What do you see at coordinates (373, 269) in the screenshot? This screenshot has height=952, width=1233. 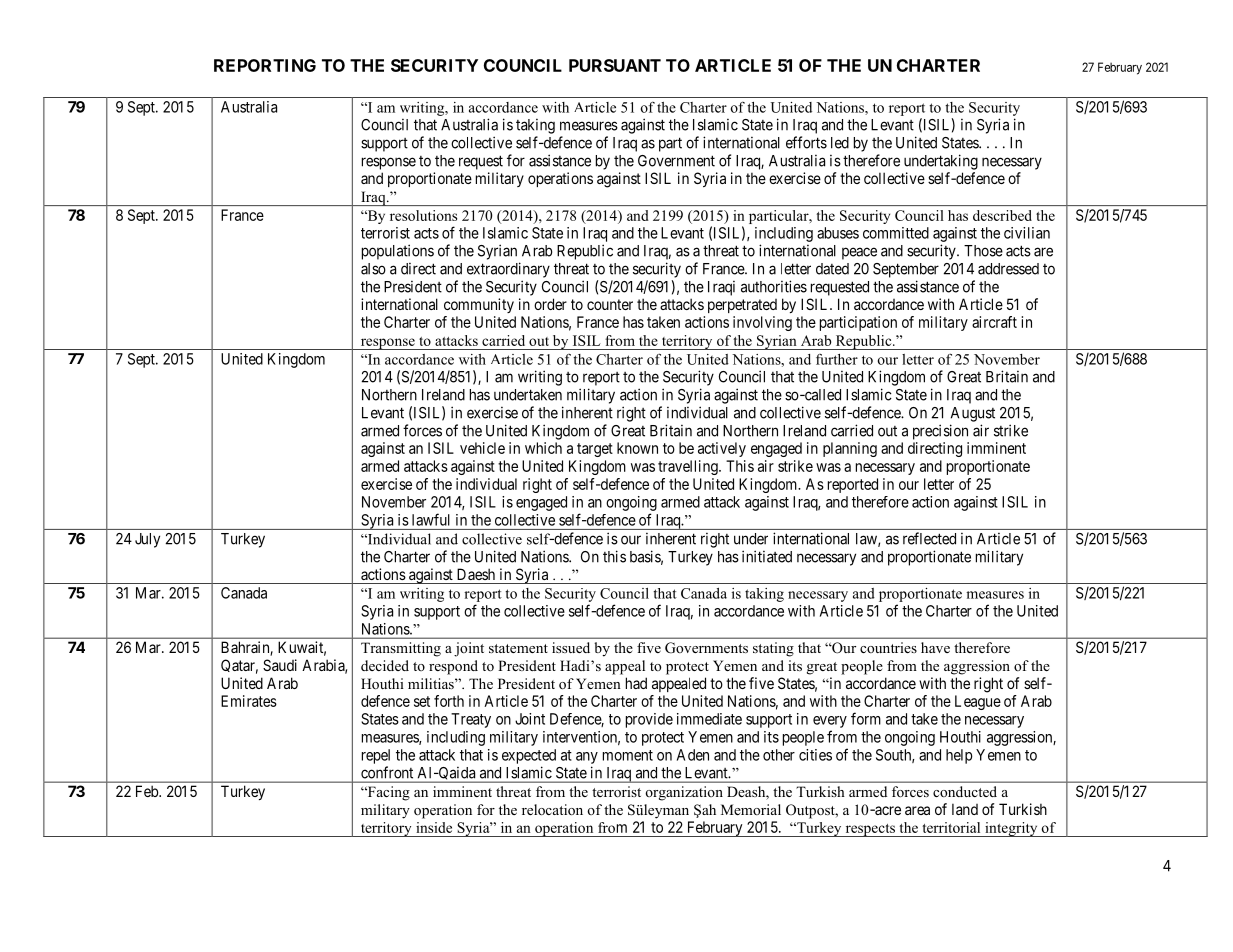 I see `also` at bounding box center [373, 269].
